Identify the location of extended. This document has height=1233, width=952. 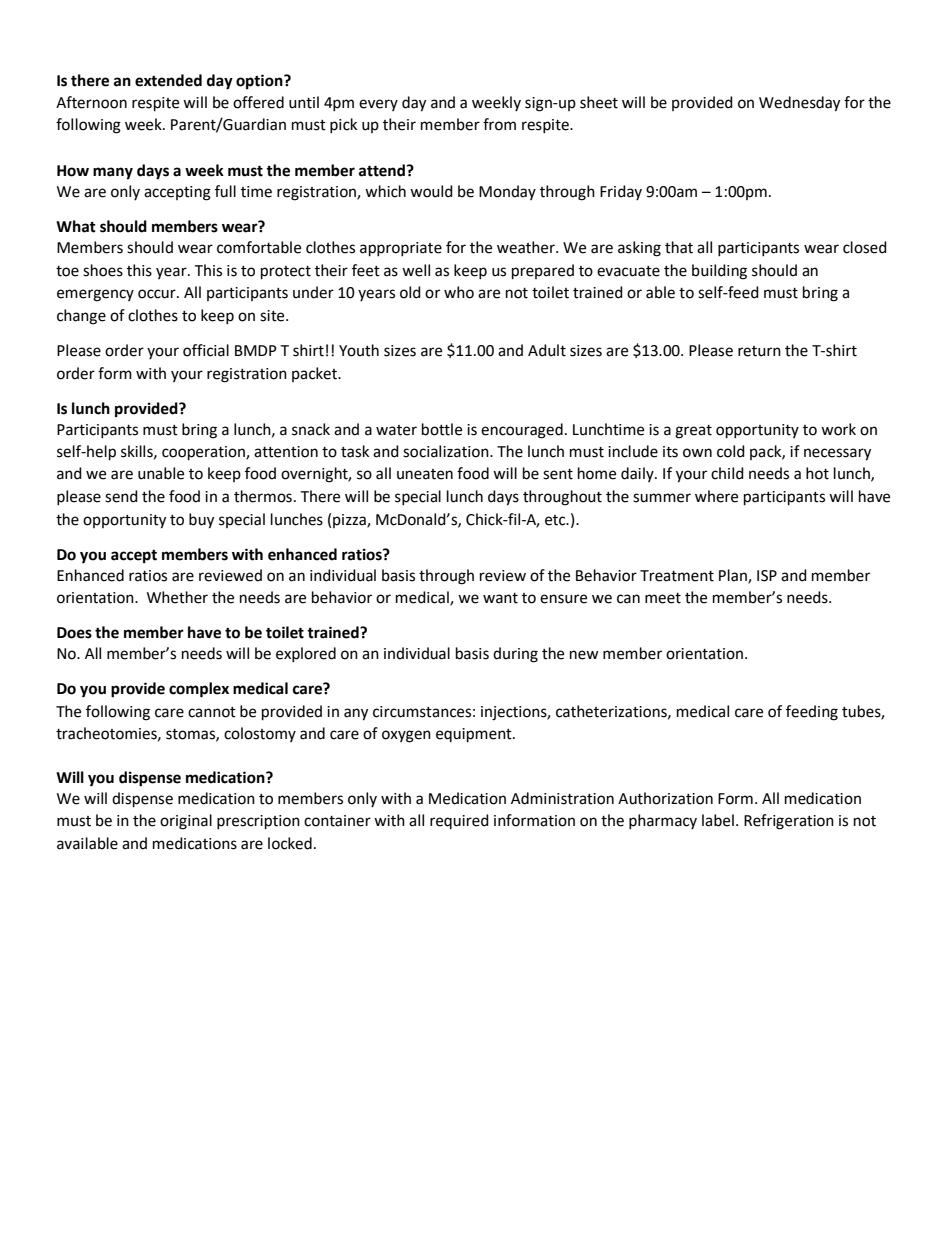
(168, 80).
